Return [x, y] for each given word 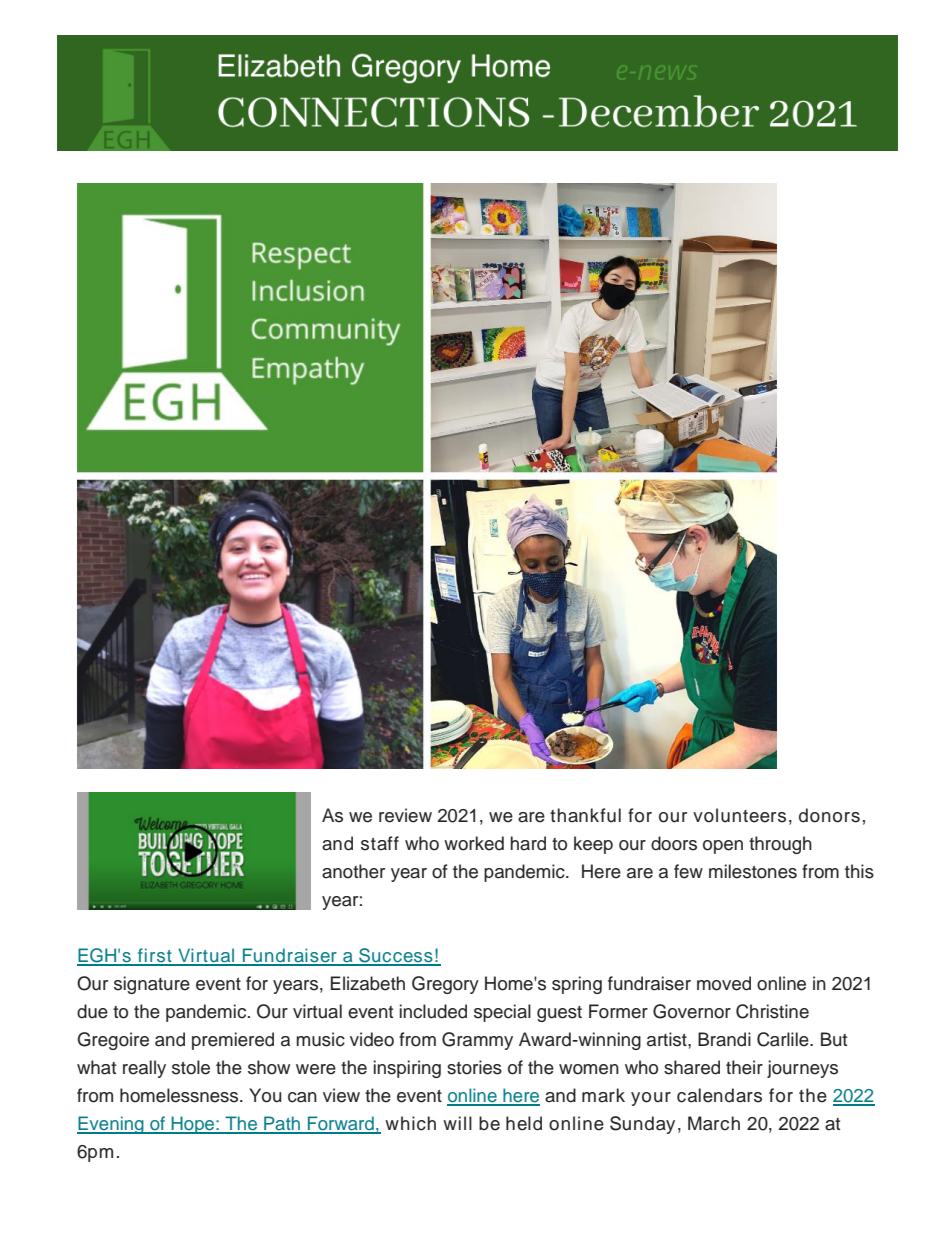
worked [474, 843]
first [154, 956]
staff [380, 843]
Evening [111, 1125]
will [457, 1123]
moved [724, 983]
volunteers [739, 815]
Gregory [445, 985]
